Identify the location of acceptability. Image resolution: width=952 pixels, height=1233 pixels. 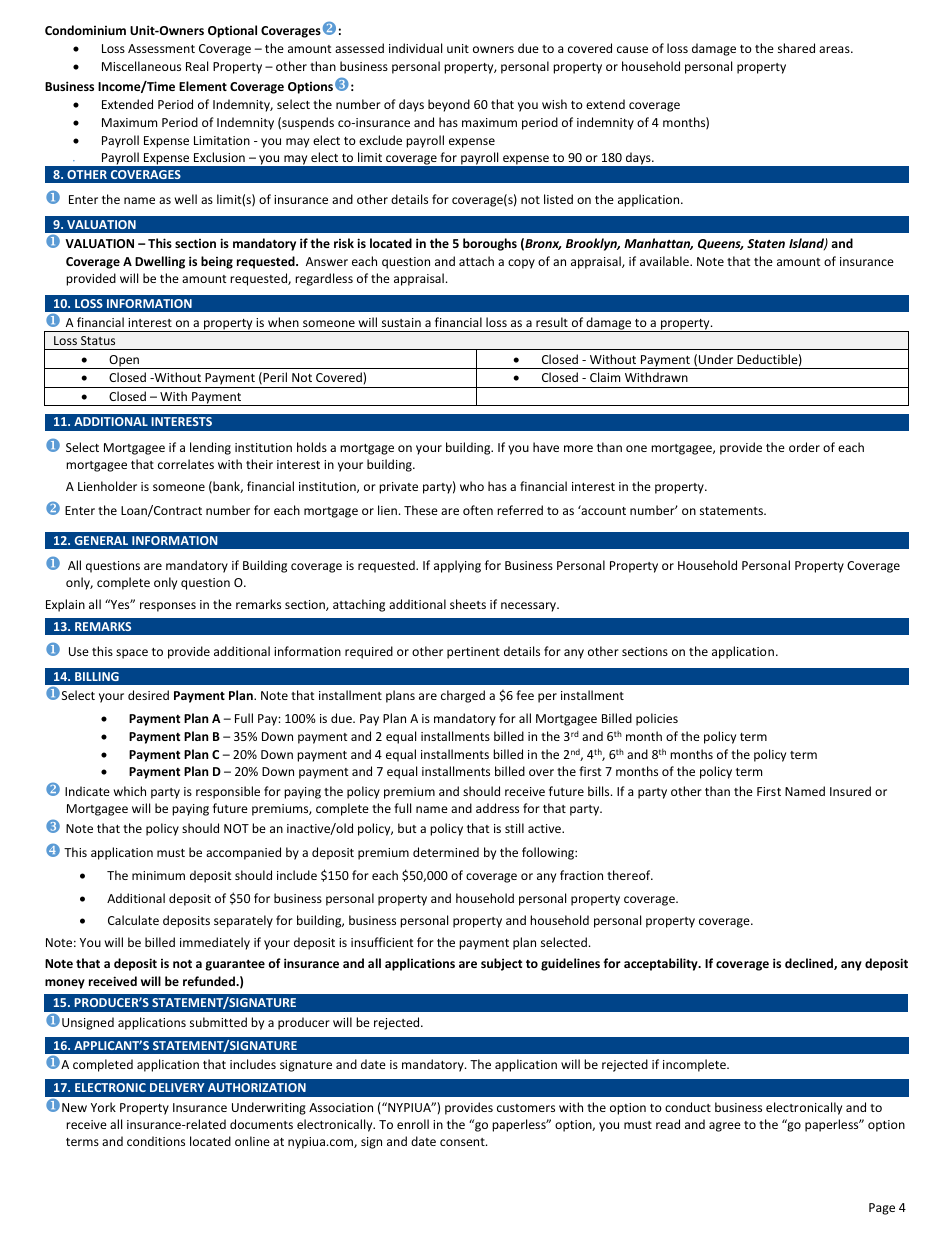
(662, 964).
